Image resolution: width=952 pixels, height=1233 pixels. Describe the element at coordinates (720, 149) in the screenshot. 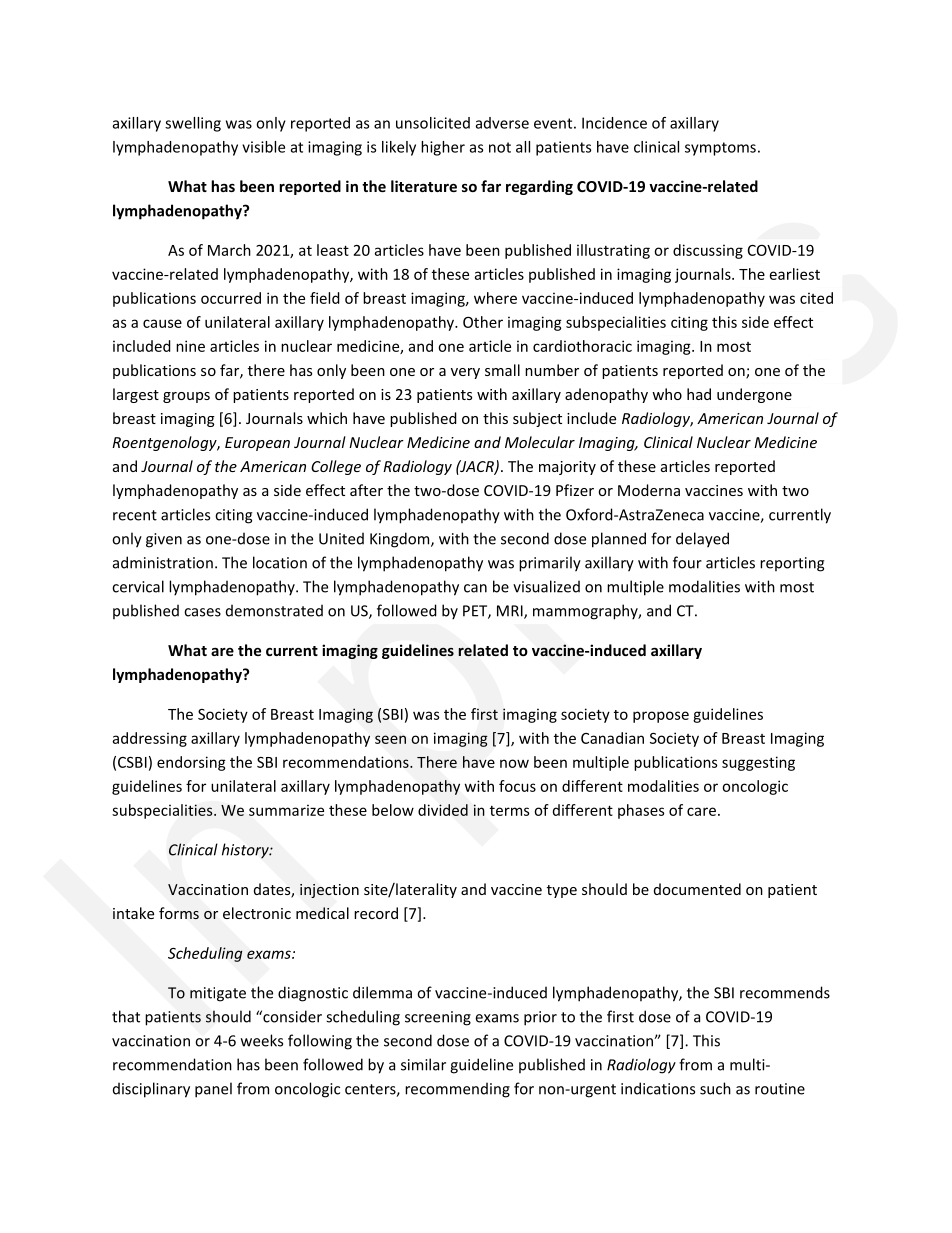

I see `symptoms` at that location.
